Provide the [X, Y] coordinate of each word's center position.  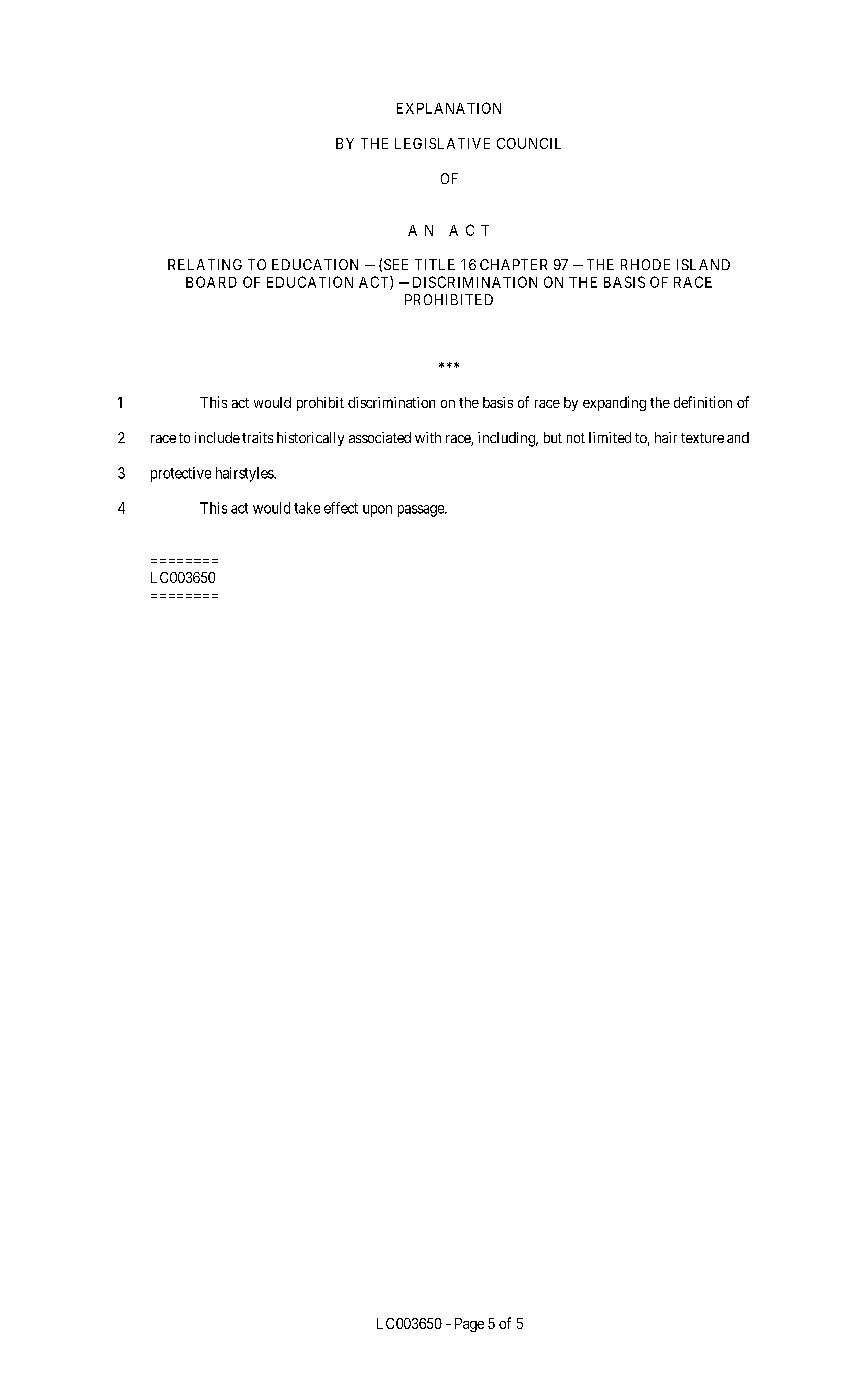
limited [610, 437]
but [553, 437]
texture [702, 438]
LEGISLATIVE [442, 143]
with [428, 437]
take [307, 508]
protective [181, 474]
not [576, 438]
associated [380, 437]
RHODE [645, 264]
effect [341, 508]
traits [257, 437]
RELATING [205, 264]
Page [469, 1325]
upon [377, 511]
